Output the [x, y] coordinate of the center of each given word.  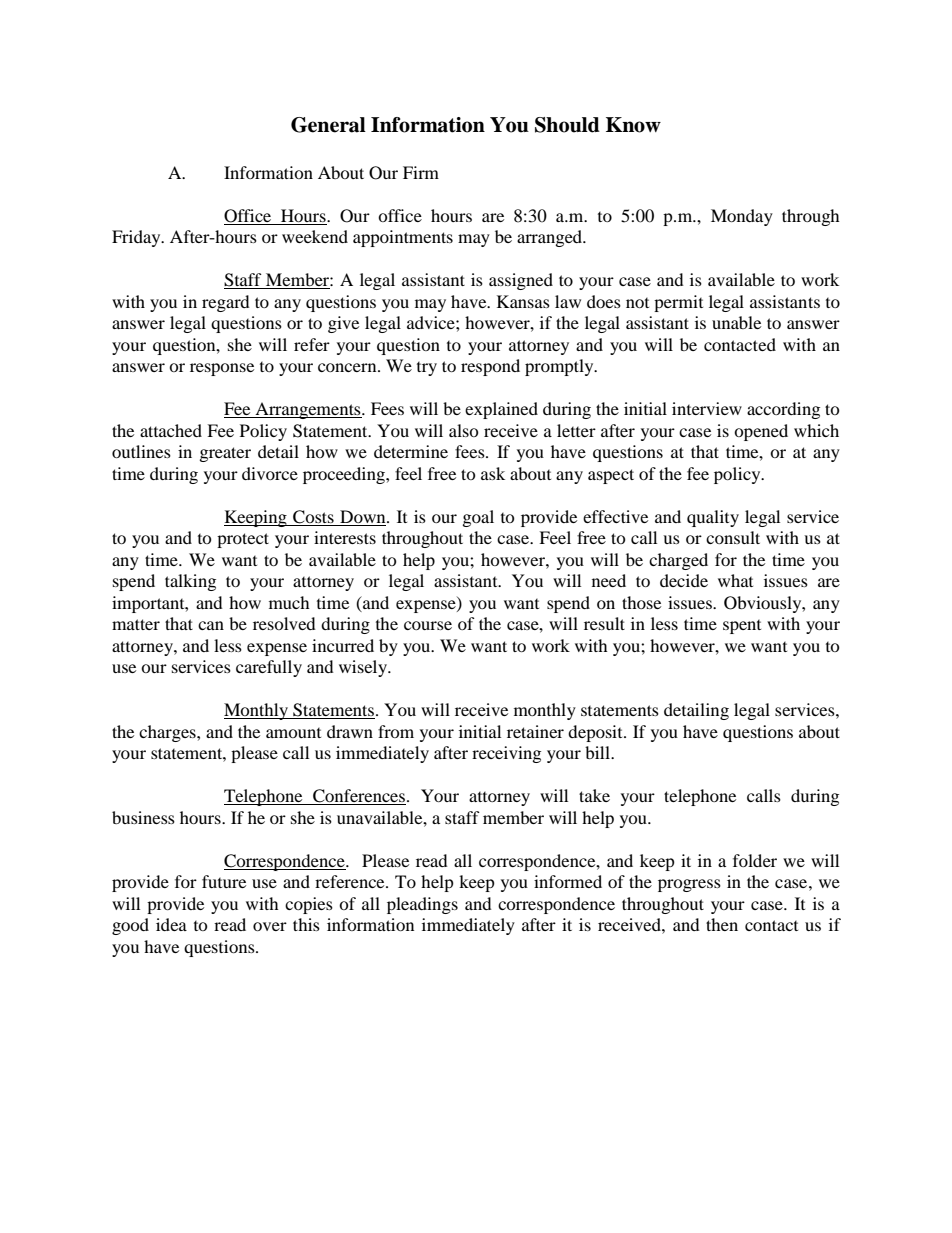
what [735, 580]
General [328, 125]
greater [225, 454]
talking [190, 582]
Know [633, 125]
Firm [421, 172]
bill [598, 752]
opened [761, 432]
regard [226, 303]
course [428, 625]
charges [168, 733]
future [224, 881]
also [464, 430]
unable [736, 322]
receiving [506, 754]
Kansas [523, 301]
